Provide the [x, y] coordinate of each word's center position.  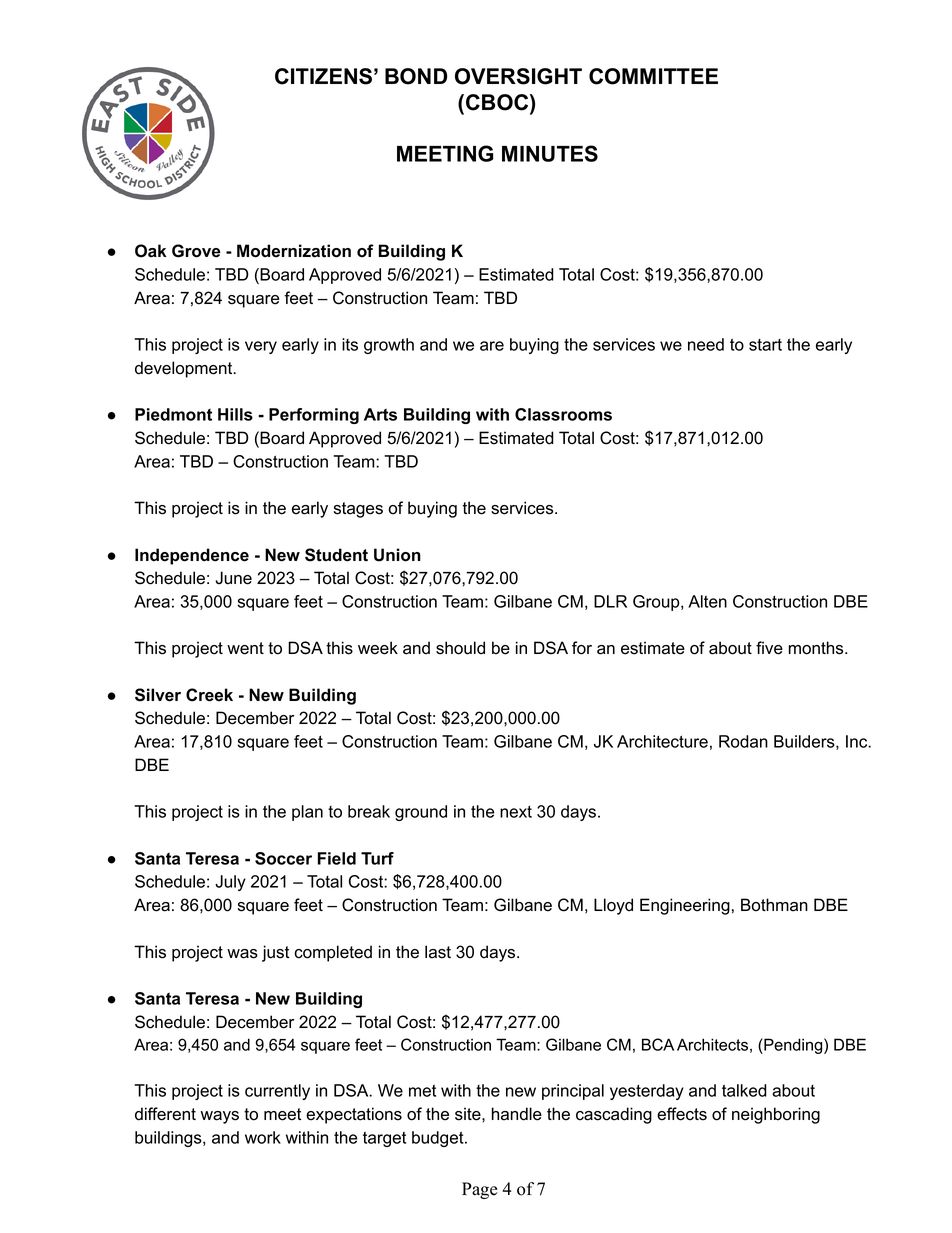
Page [480, 1190]
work [263, 1137]
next [516, 811]
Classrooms [563, 414]
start [765, 345]
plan [307, 813]
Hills [235, 414]
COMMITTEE [653, 76]
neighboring [776, 1115]
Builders [804, 741]
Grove [196, 251]
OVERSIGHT [518, 76]
